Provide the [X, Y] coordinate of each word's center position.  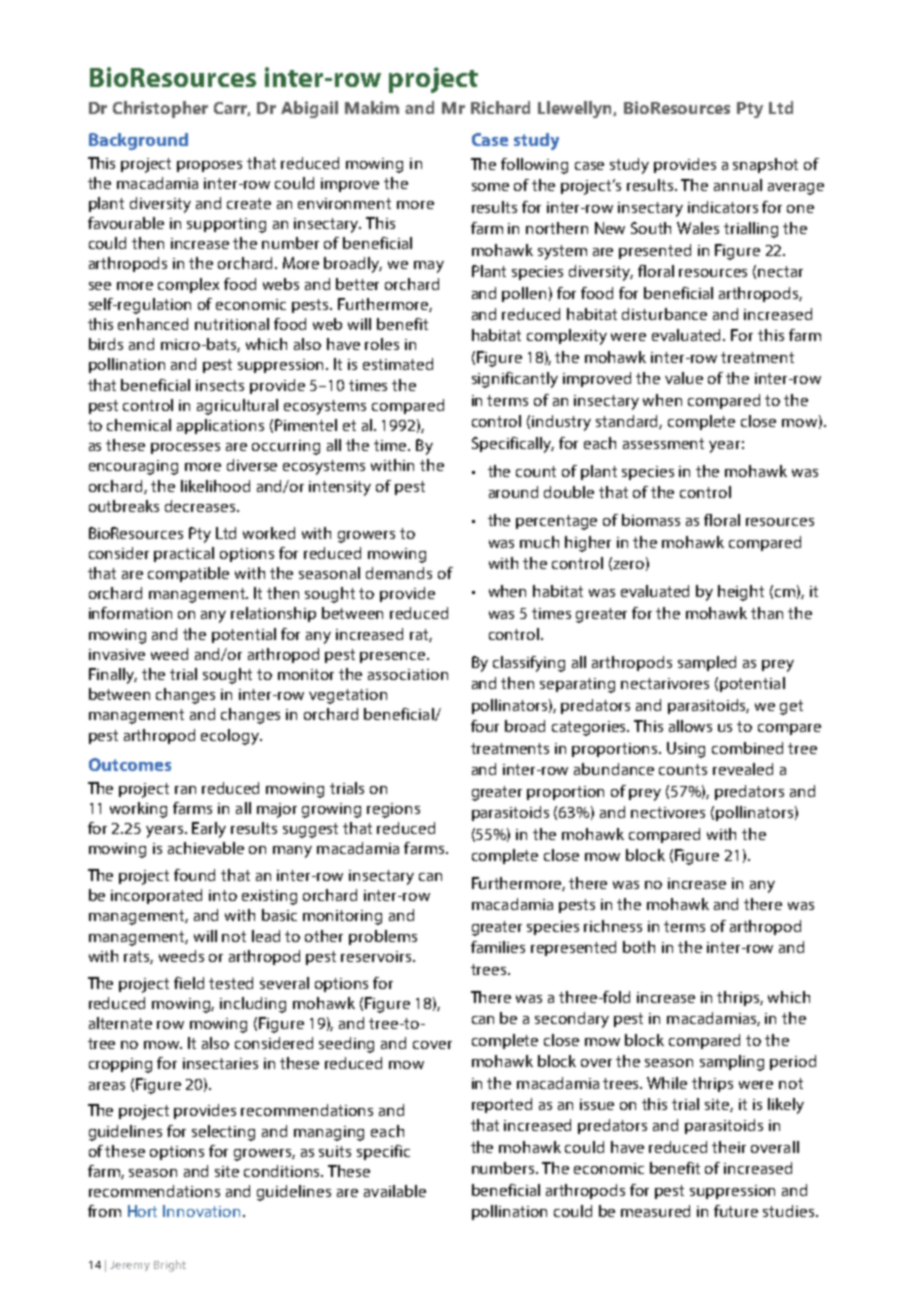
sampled [707, 663]
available [395, 1191]
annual [738, 185]
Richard [500, 107]
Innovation [201, 1211]
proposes [209, 166]
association [408, 674]
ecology [231, 737]
